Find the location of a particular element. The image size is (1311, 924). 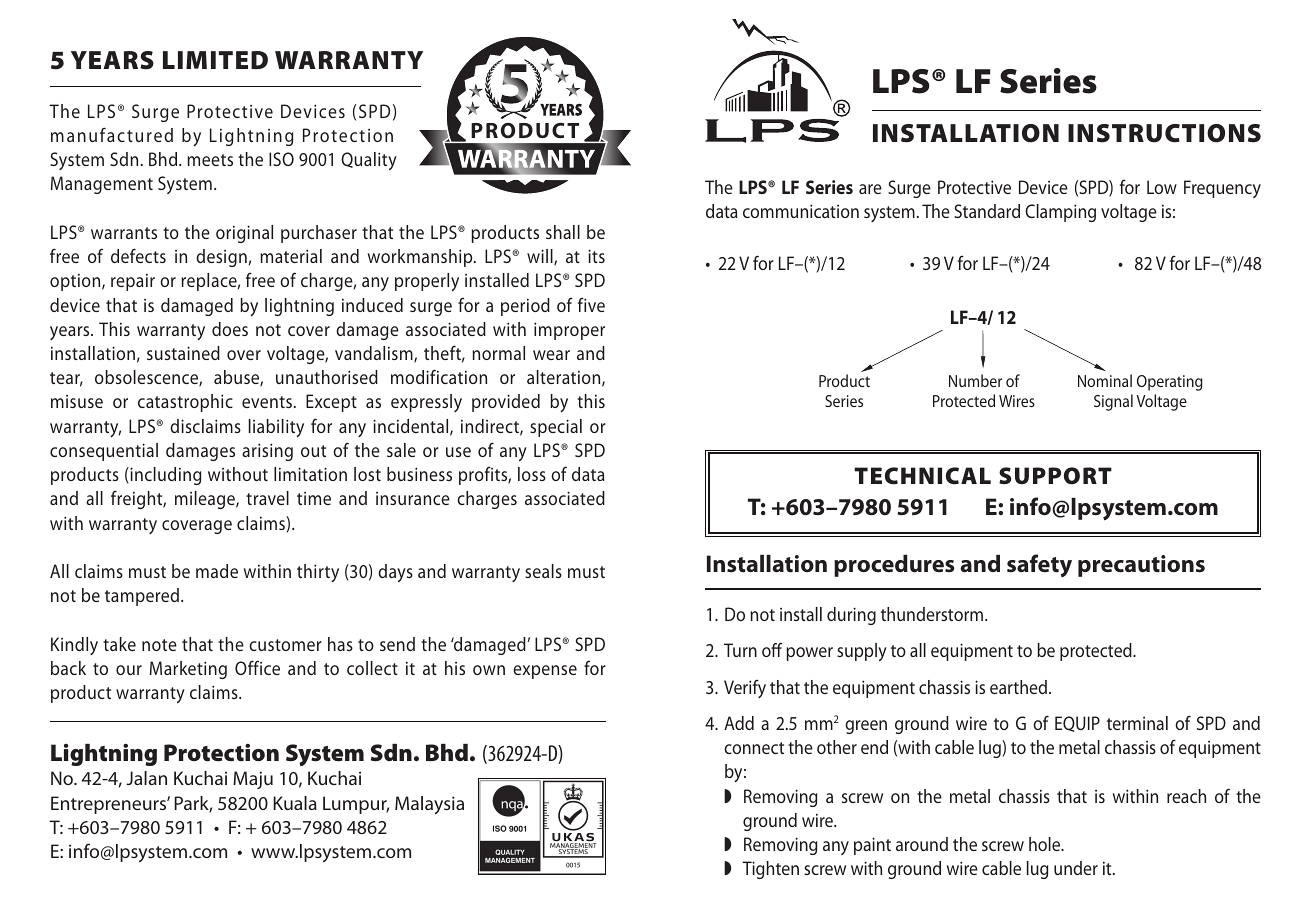

five is located at coordinates (591, 305).
